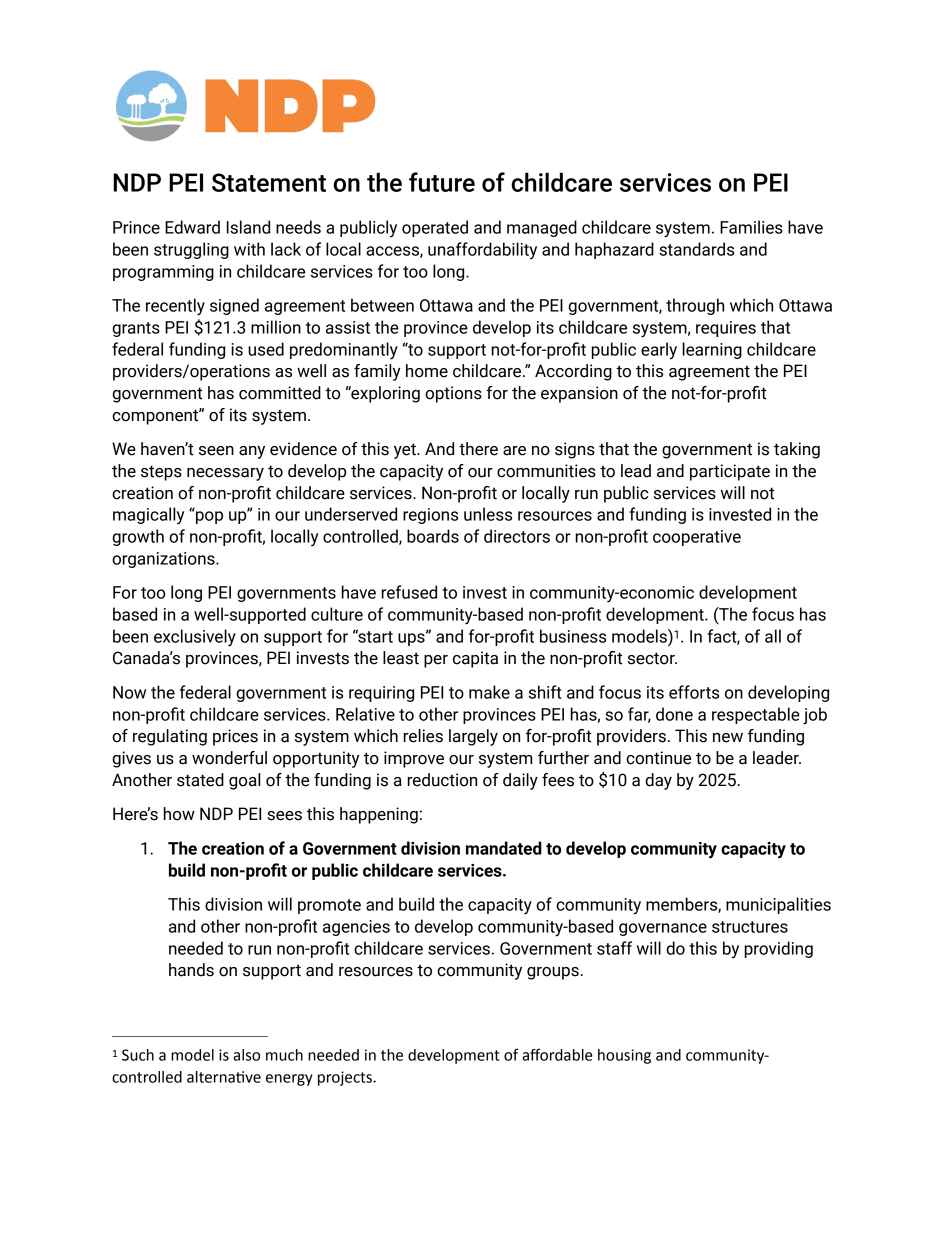  Describe the element at coordinates (453, 394) in the document. I see `options` at that location.
